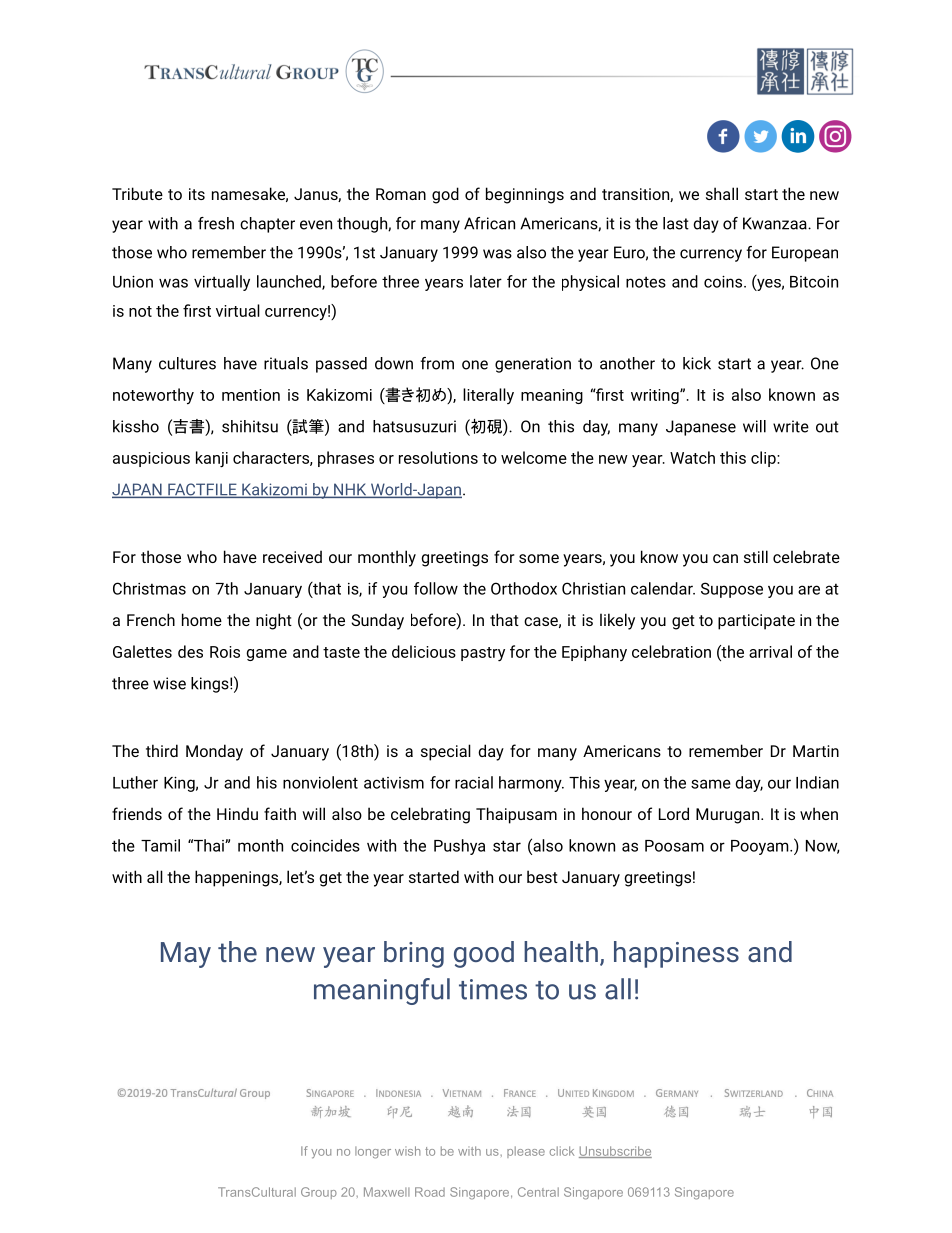 This screenshot has width=952, height=1233. What do you see at coordinates (216, 223) in the screenshot?
I see `fresh` at bounding box center [216, 223].
